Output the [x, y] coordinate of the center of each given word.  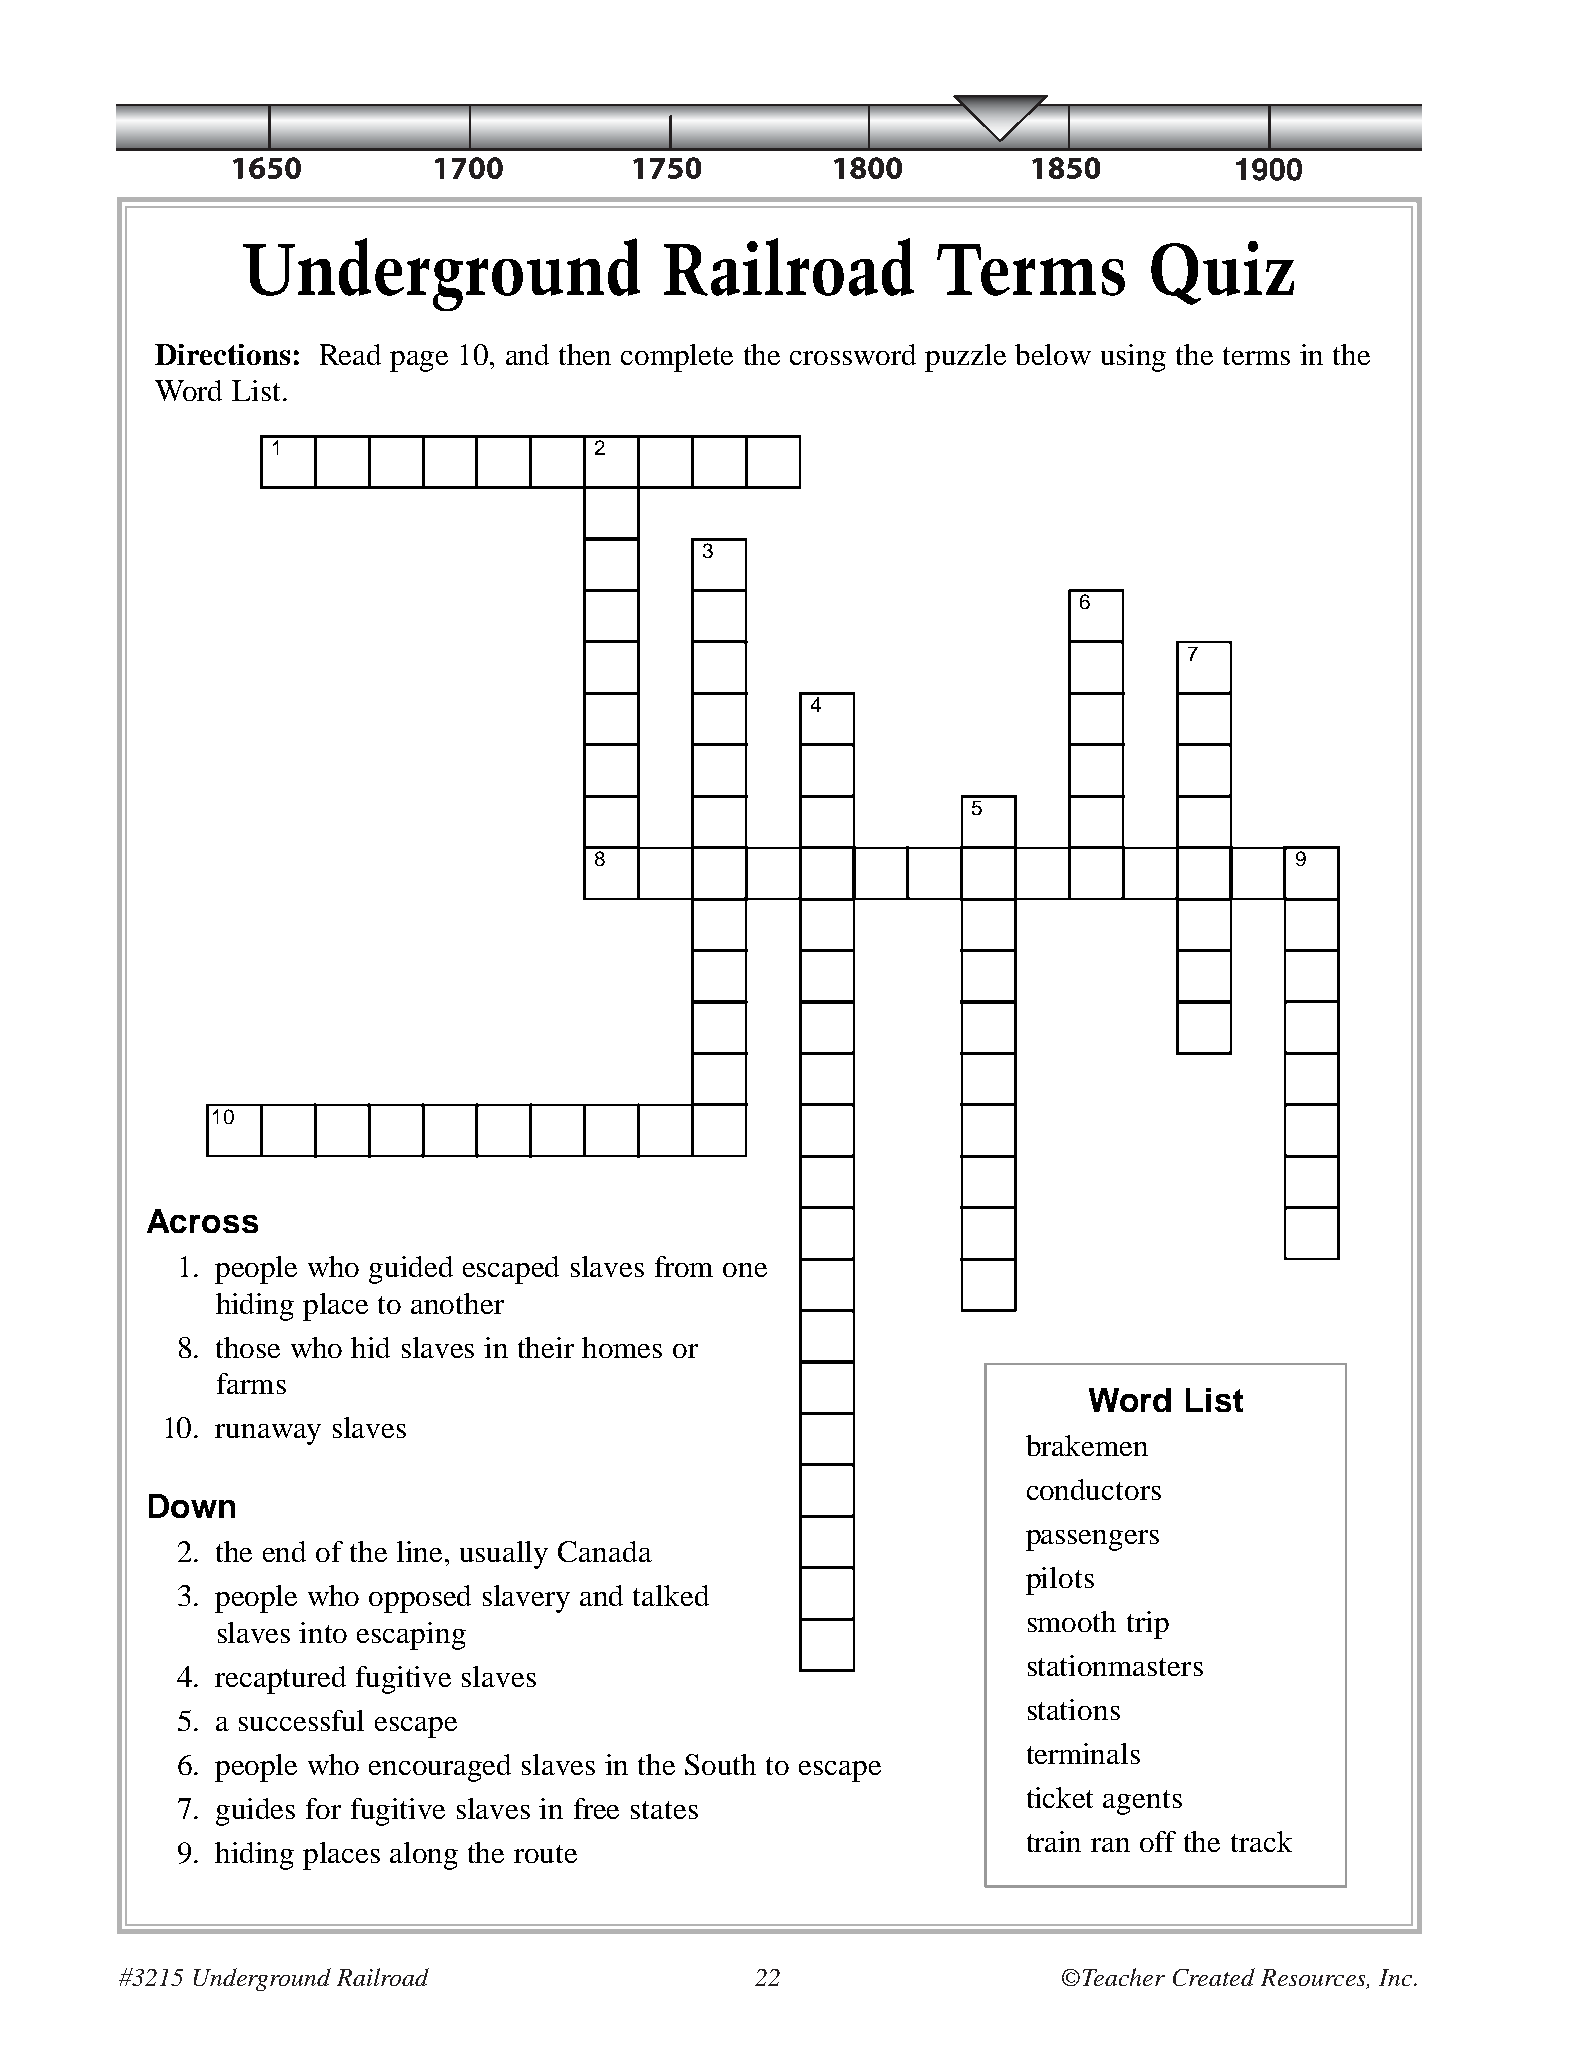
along [424, 1856]
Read [350, 354]
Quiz [1222, 273]
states [664, 1810]
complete [677, 358]
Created [1214, 1977]
